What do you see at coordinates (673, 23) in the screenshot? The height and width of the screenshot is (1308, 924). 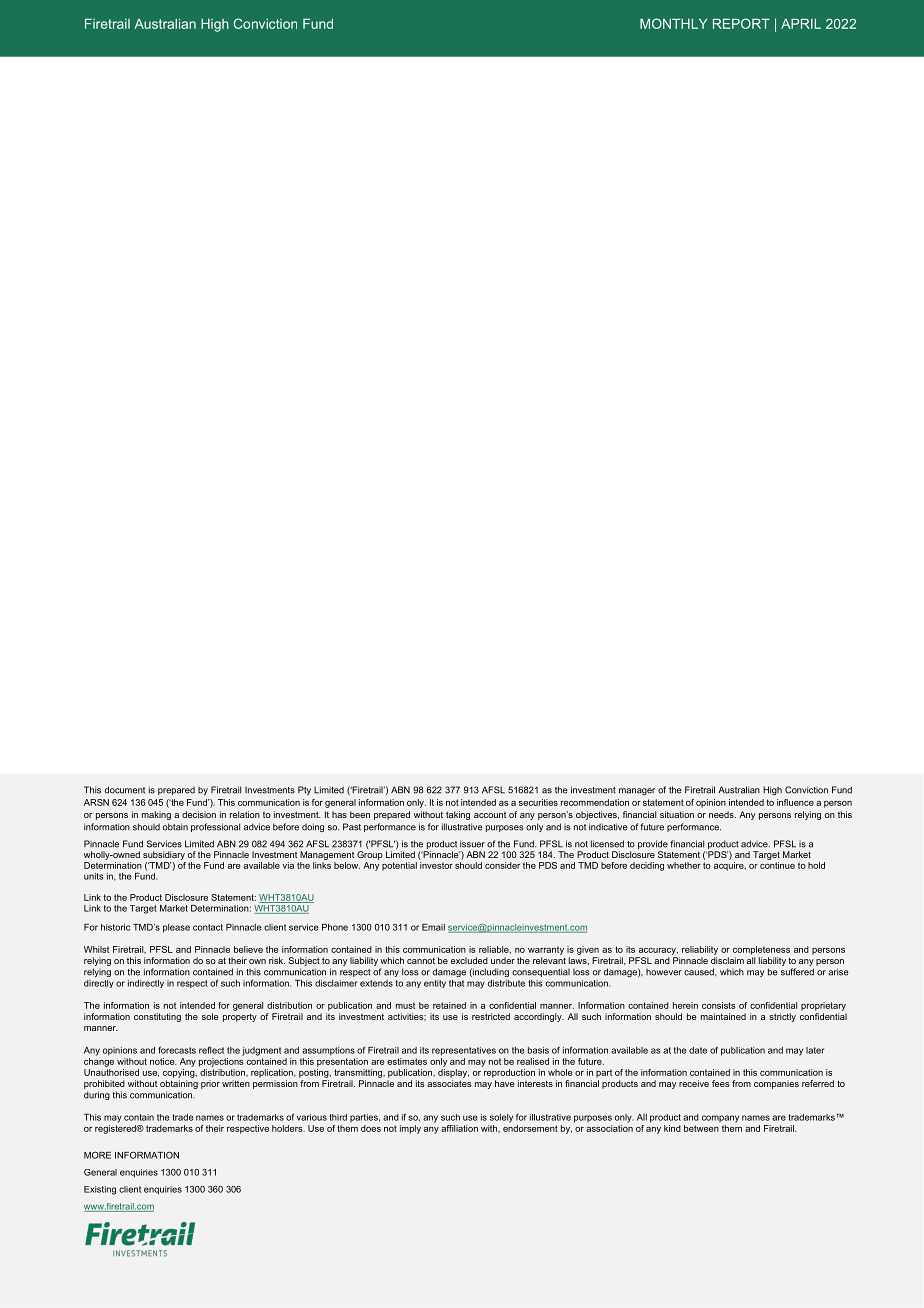 I see `MONTHLY` at bounding box center [673, 23].
